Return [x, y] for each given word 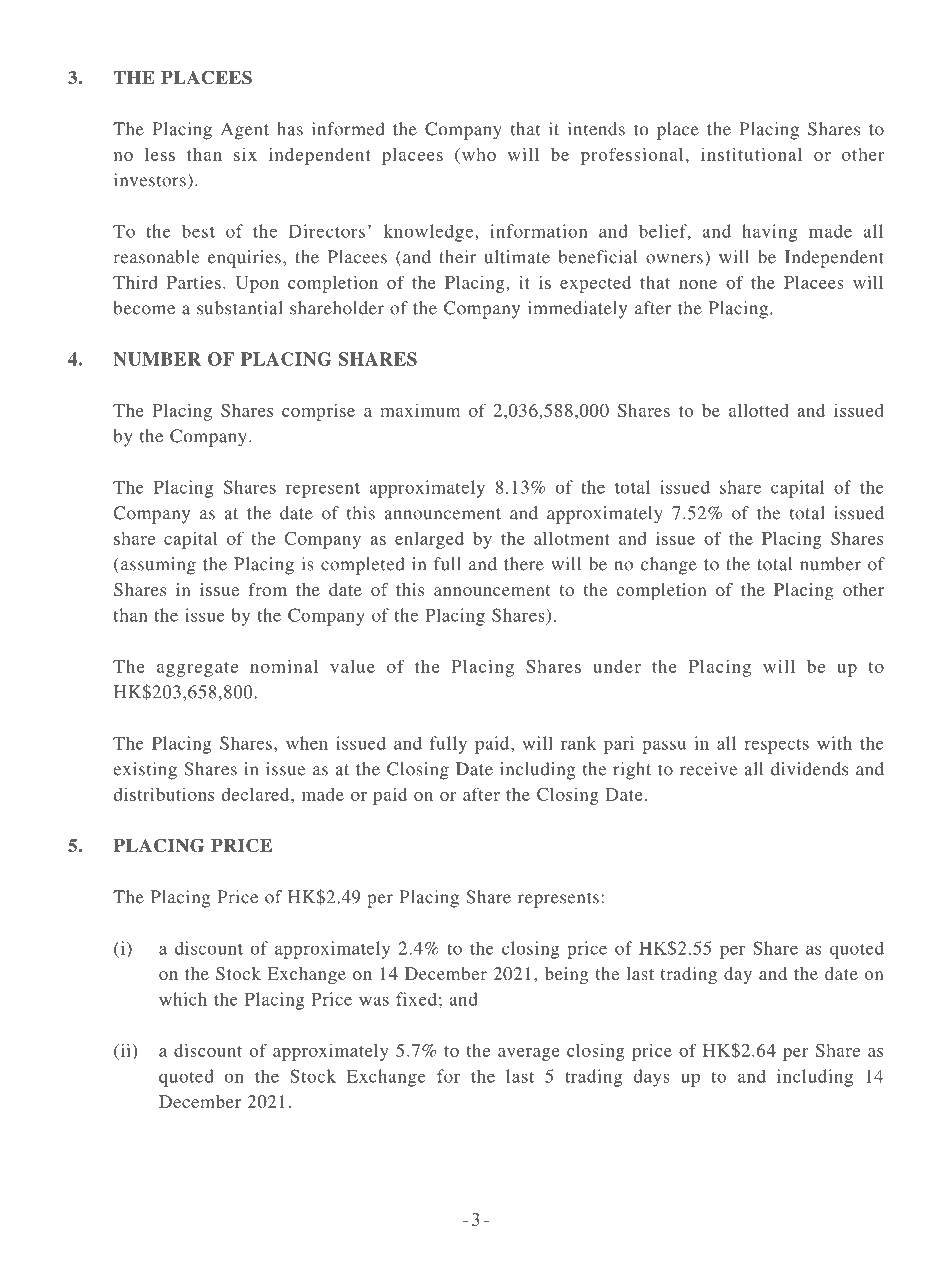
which [183, 999]
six [245, 154]
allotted [759, 410]
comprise [318, 412]
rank [578, 743]
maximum [420, 410]
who [477, 154]
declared [257, 794]
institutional [751, 154]
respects [776, 746]
